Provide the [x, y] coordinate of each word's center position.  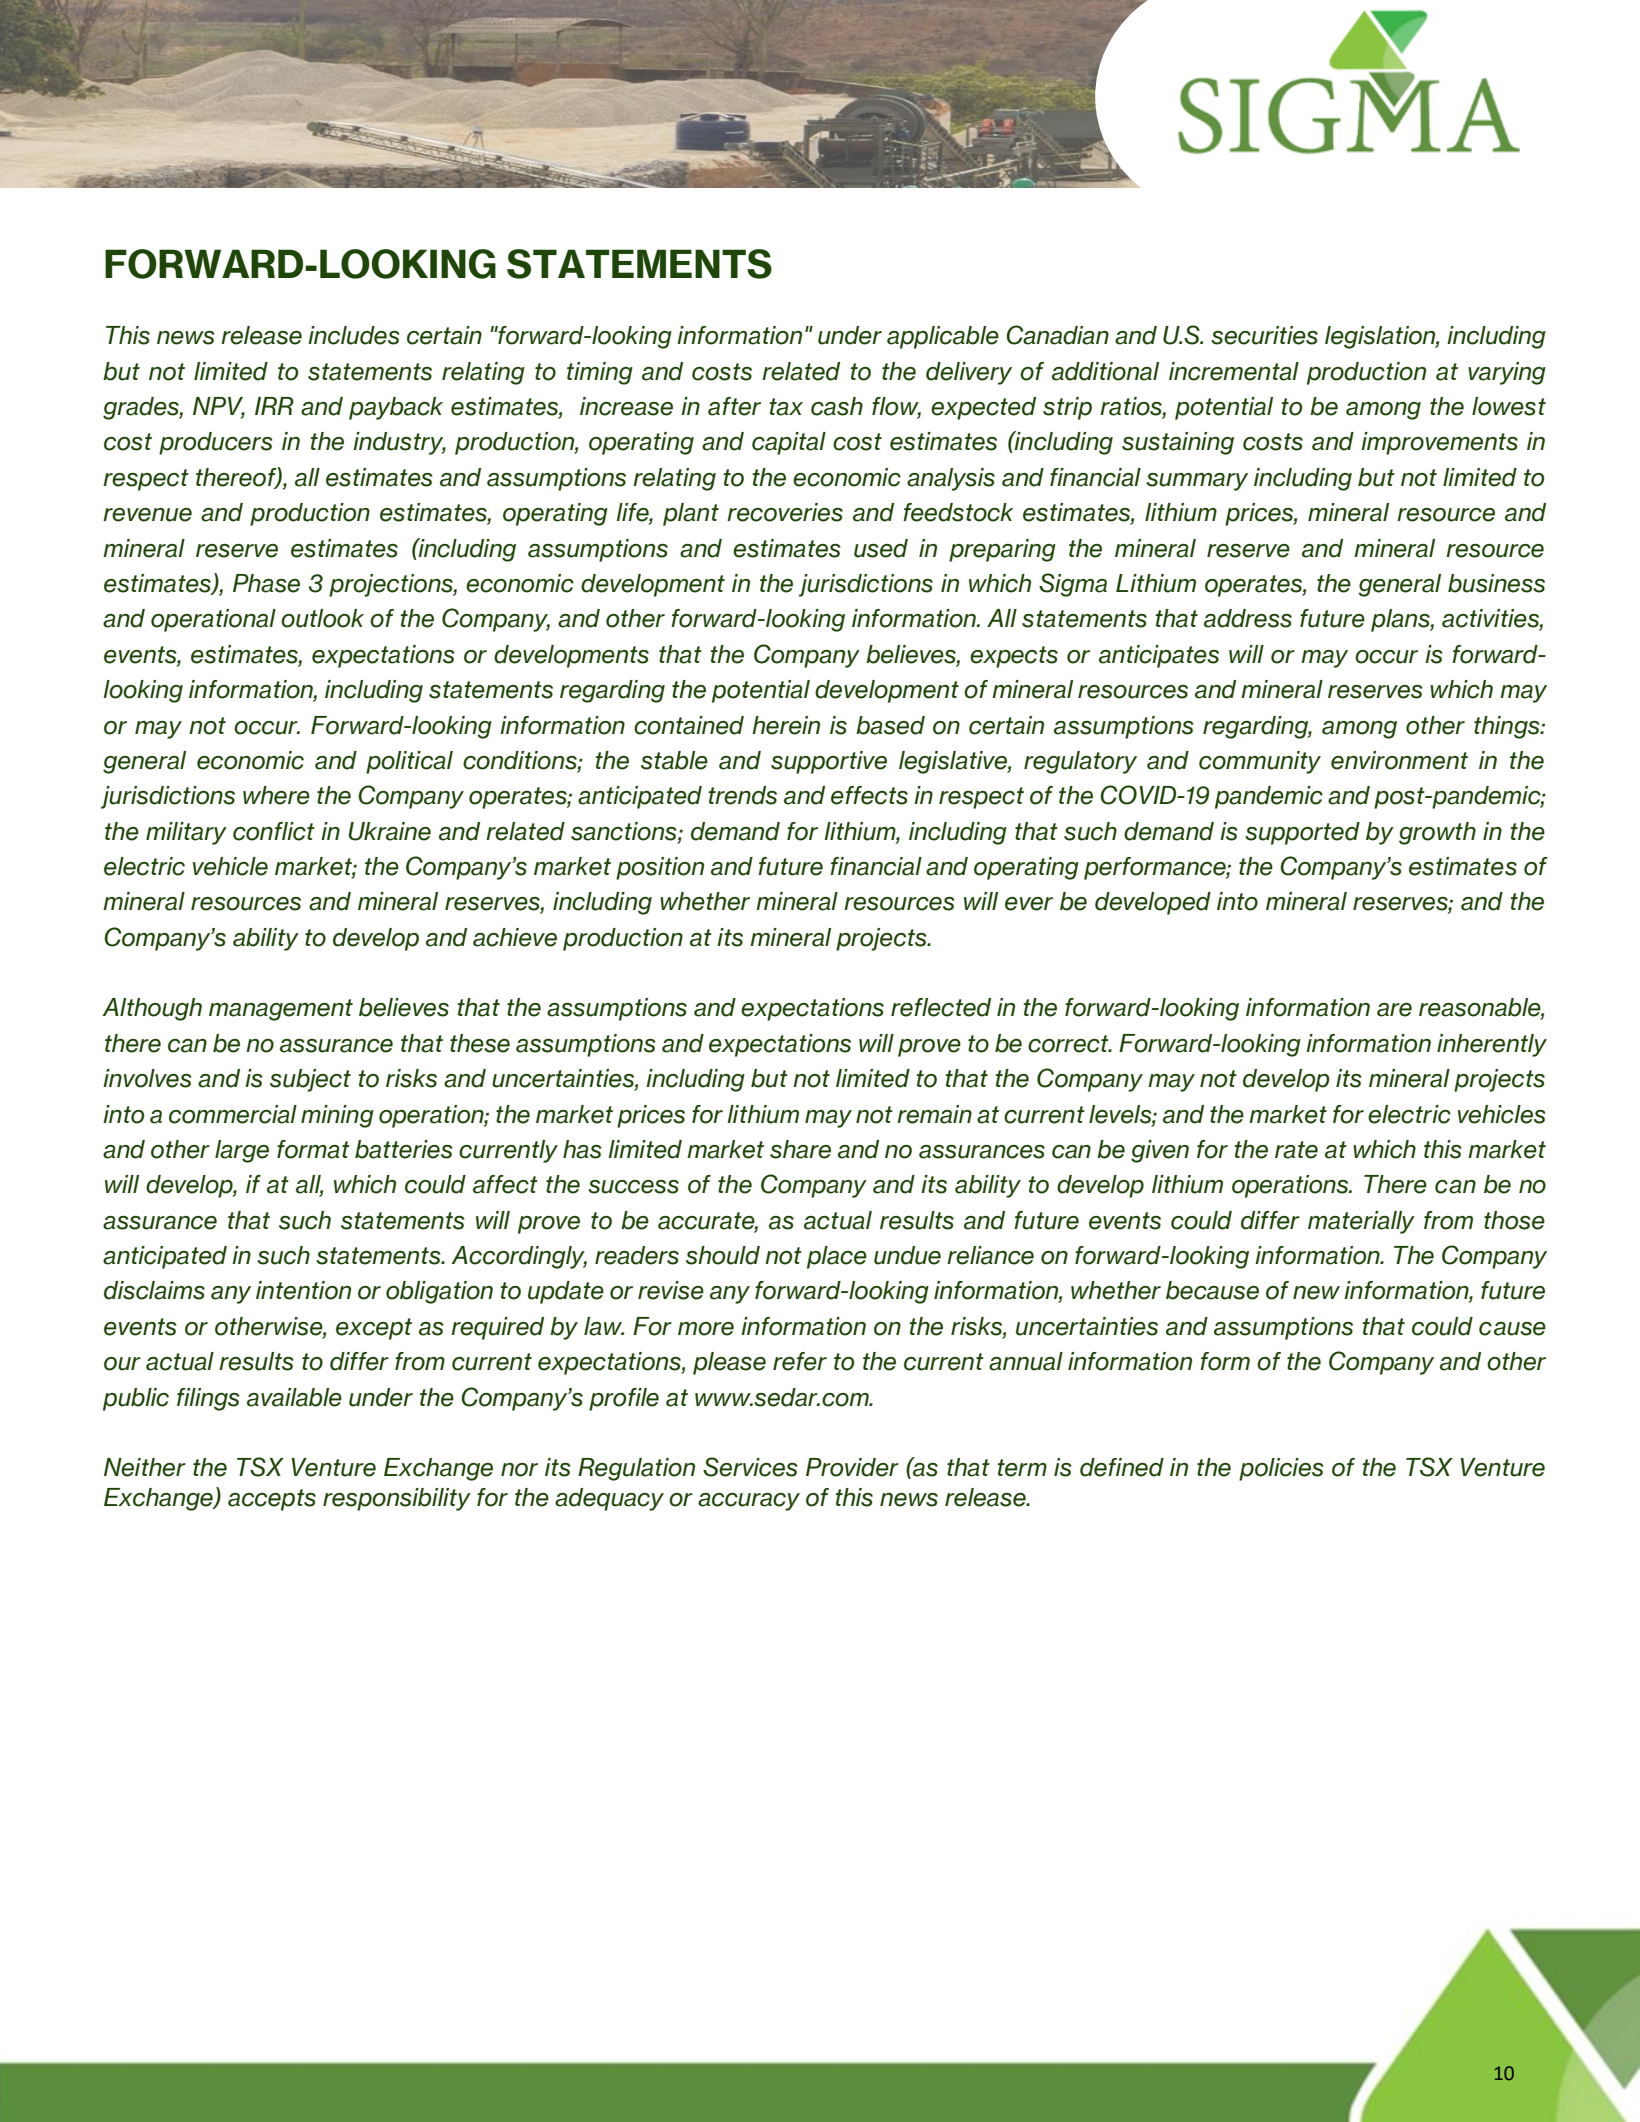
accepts [272, 1500]
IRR [274, 406]
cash [837, 406]
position [660, 868]
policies [1281, 1469]
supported [1302, 833]
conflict [274, 831]
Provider [852, 1467]
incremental [1234, 371]
